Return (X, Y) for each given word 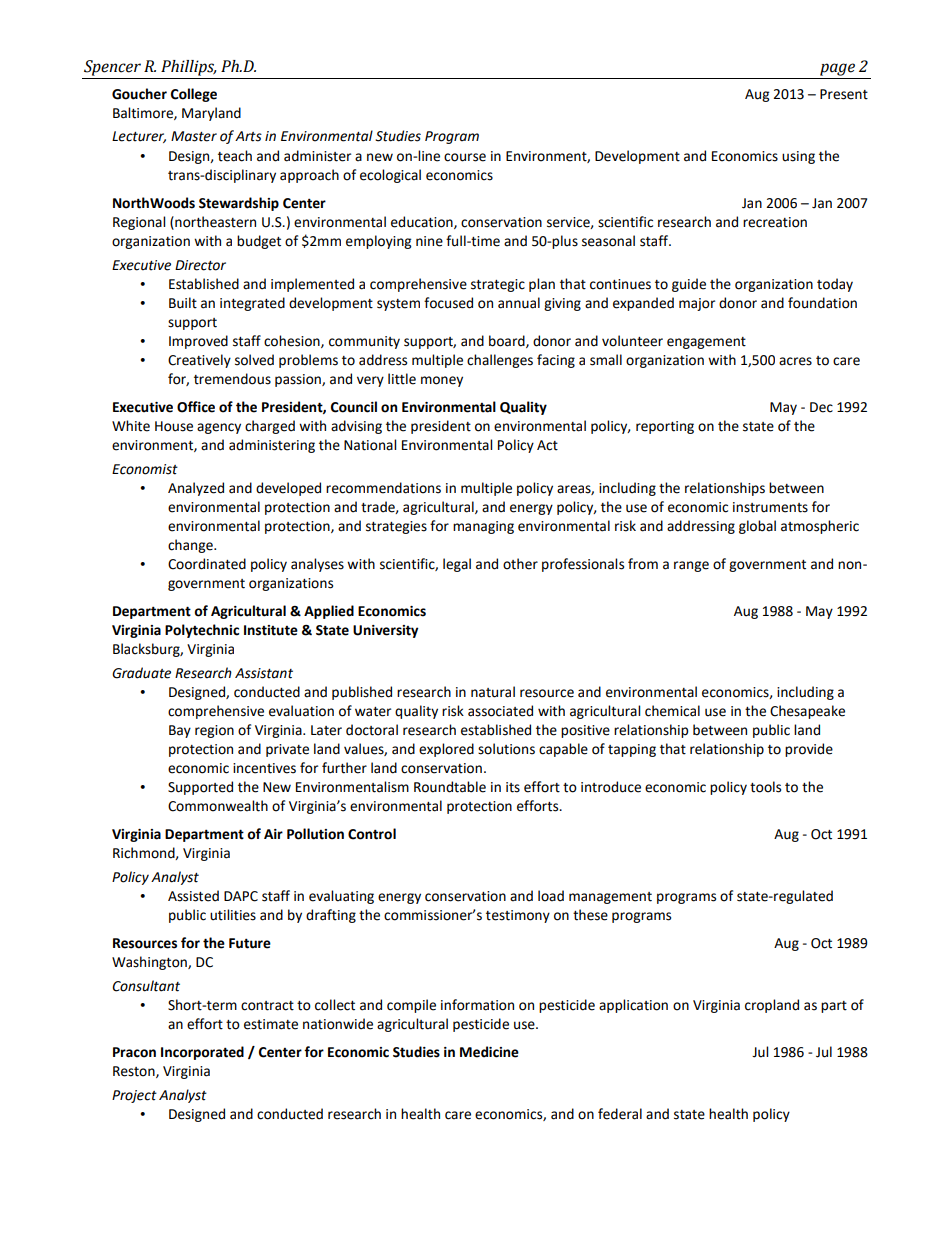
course (465, 157)
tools (765, 787)
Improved (198, 342)
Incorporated (202, 1053)
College (194, 95)
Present (844, 94)
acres (795, 361)
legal (457, 565)
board (508, 341)
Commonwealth (218, 806)
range (691, 566)
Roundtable (450, 787)
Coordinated (207, 564)
